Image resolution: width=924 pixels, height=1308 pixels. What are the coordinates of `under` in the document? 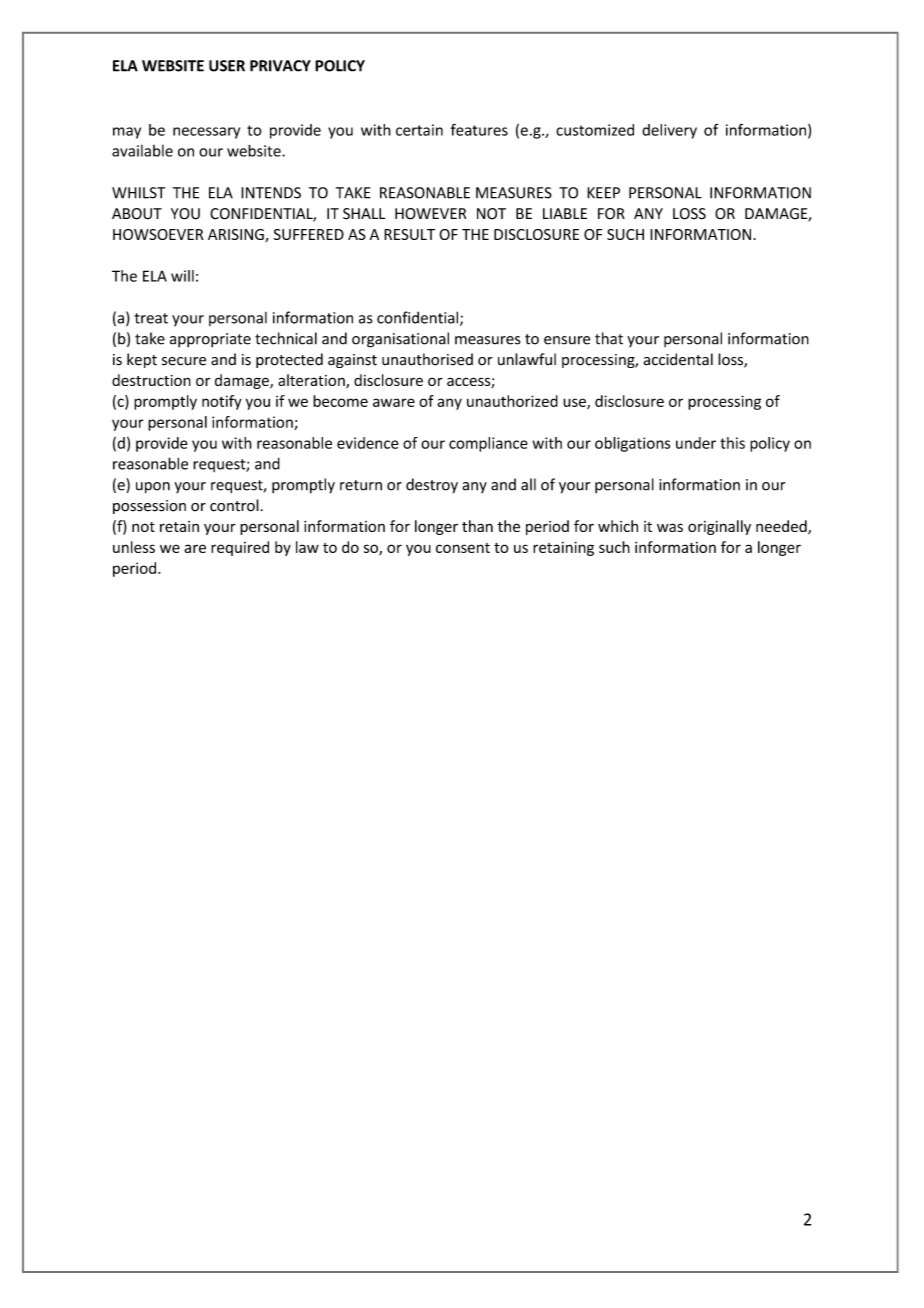 It's located at (696, 443).
